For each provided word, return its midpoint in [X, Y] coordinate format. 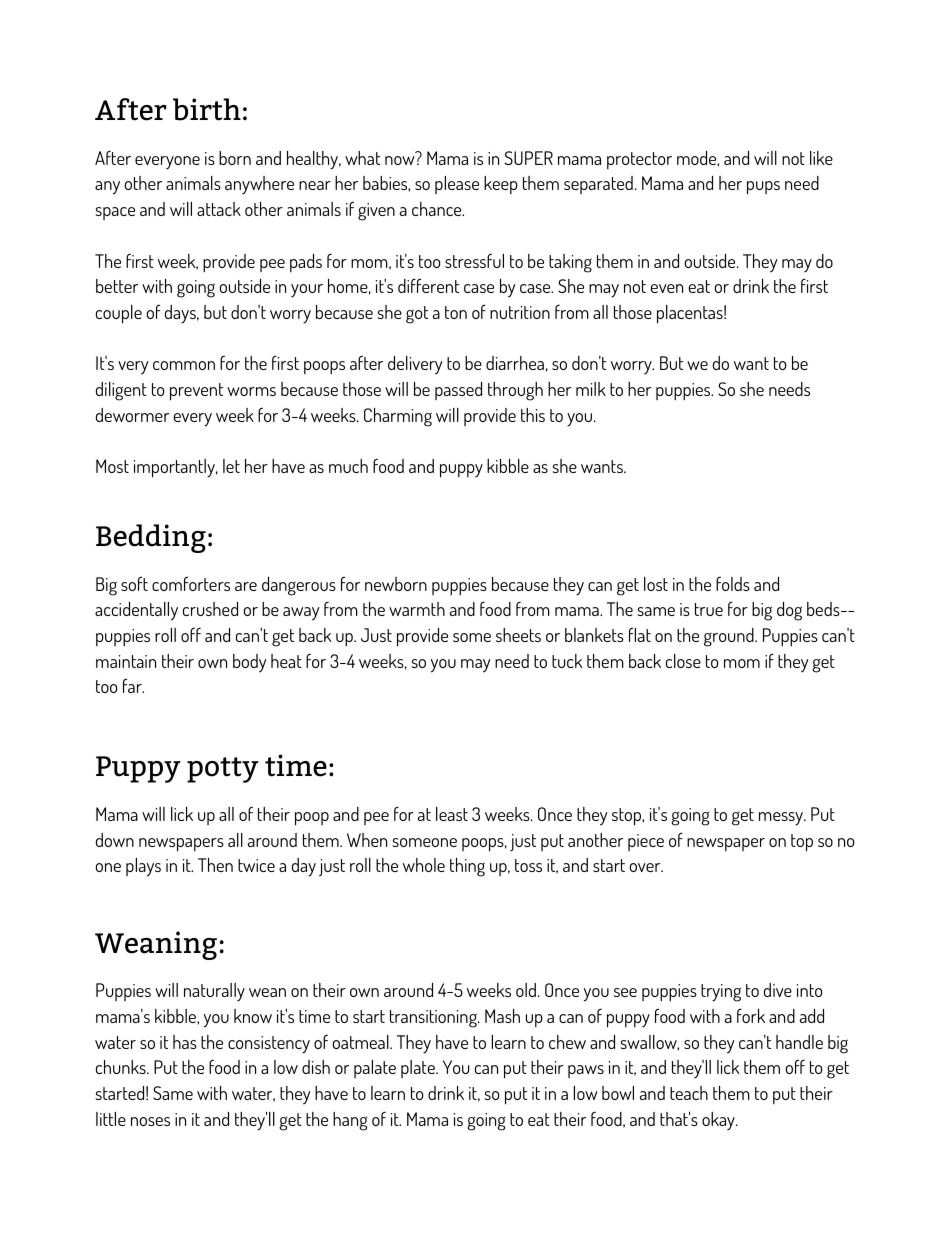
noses [150, 1121]
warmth [417, 609]
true [709, 609]
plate [419, 1069]
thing [467, 867]
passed [458, 391]
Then [215, 865]
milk [591, 389]
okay [719, 1121]
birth [207, 109]
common [184, 365]
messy [782, 819]
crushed [210, 609]
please [457, 185]
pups [763, 188]
